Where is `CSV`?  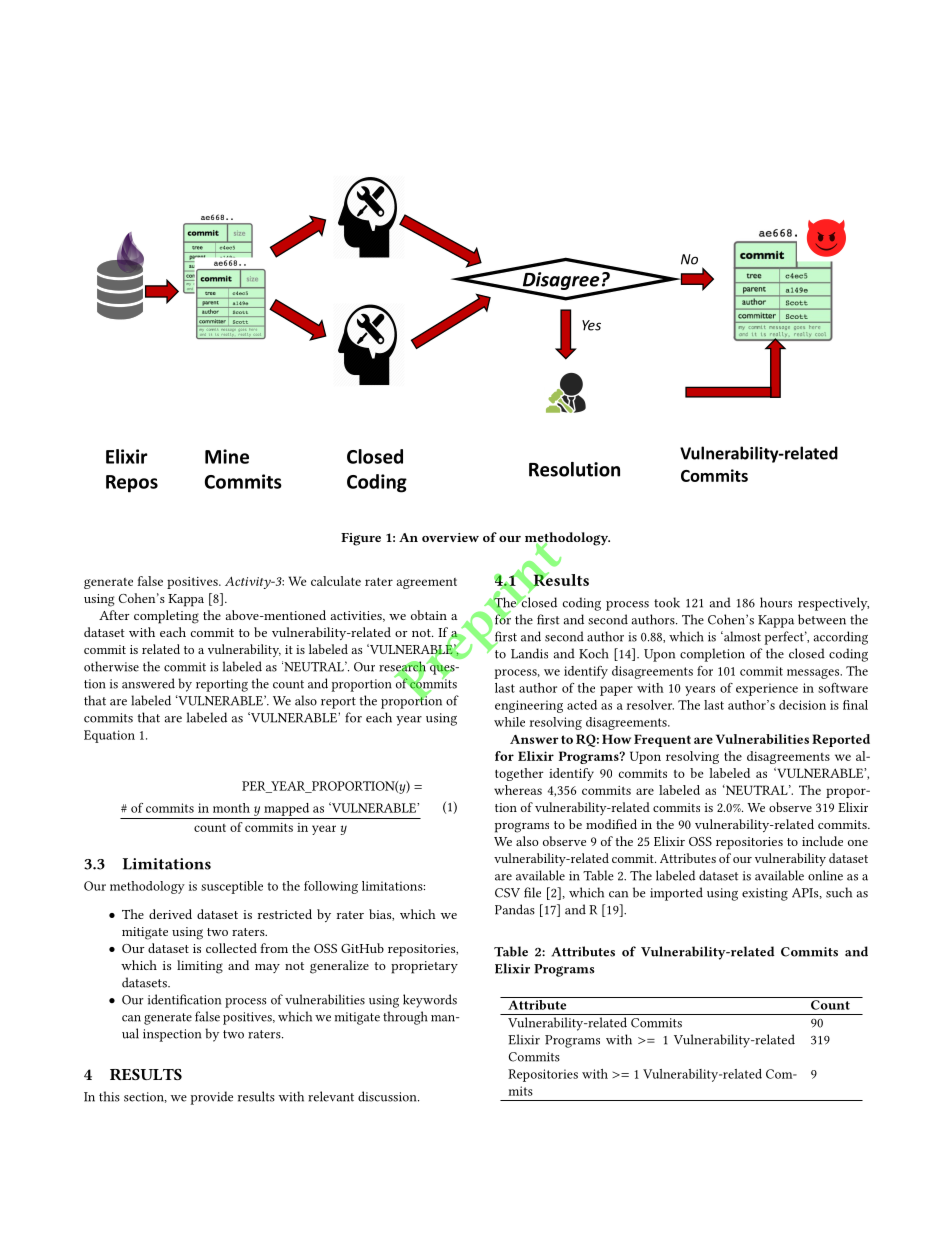
CSV is located at coordinates (507, 893).
